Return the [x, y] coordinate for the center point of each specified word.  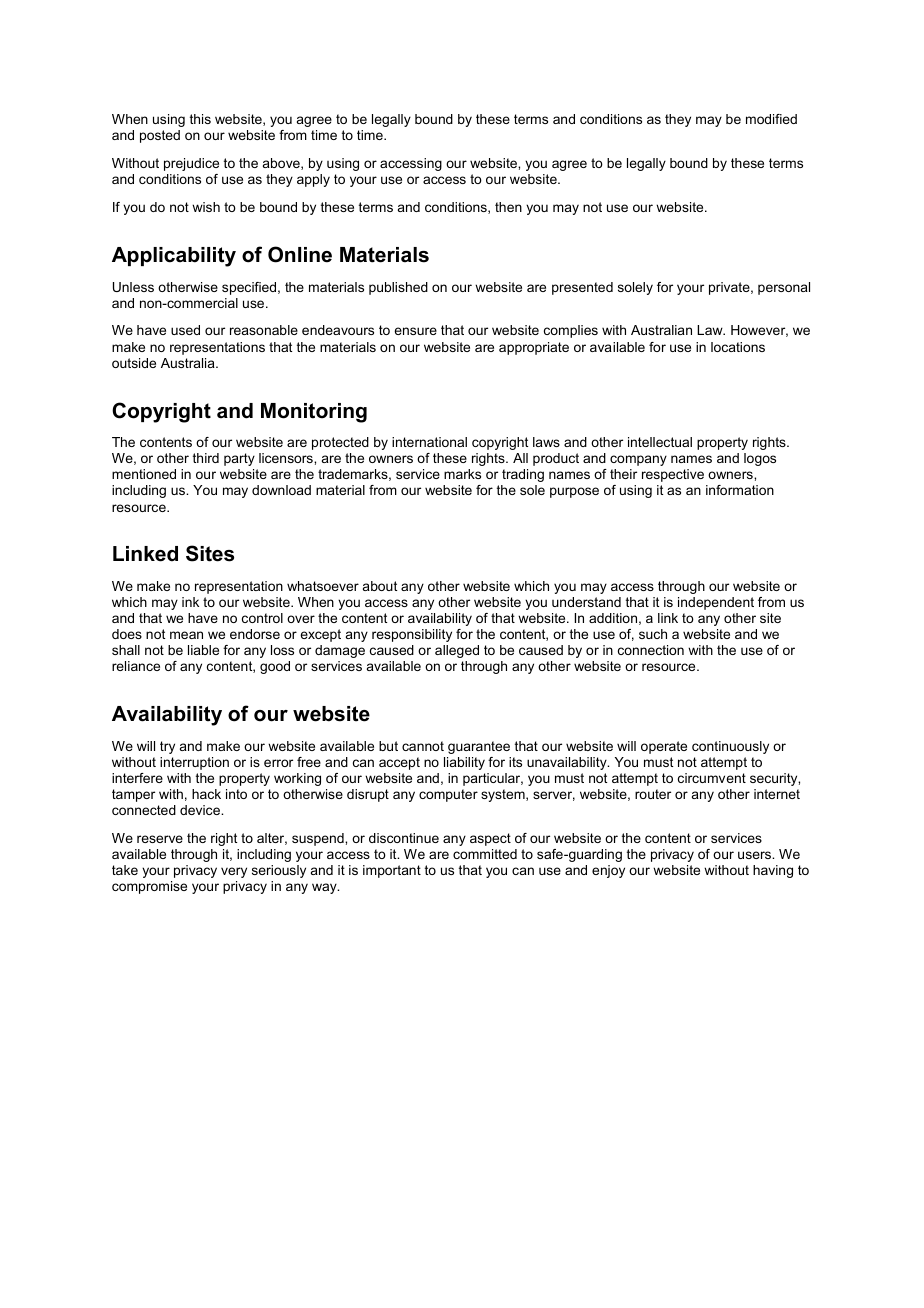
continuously [730, 747]
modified [771, 119]
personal [784, 288]
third [206, 458]
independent [716, 603]
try [167, 747]
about [380, 586]
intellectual [660, 442]
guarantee [479, 747]
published [398, 288]
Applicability [174, 257]
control [262, 618]
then [508, 207]
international [429, 442]
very [234, 872]
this [200, 119]
